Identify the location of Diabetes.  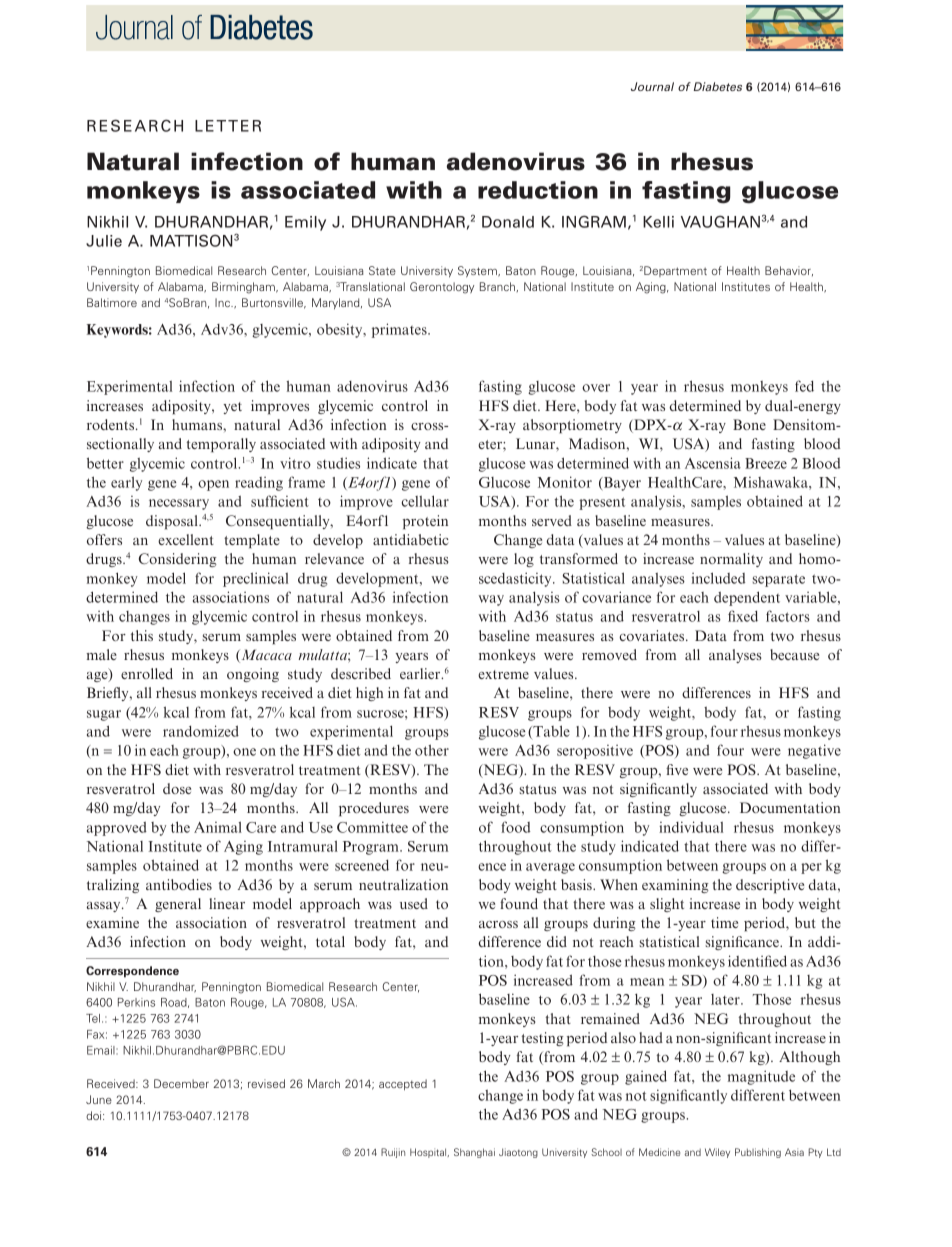
(718, 86).
